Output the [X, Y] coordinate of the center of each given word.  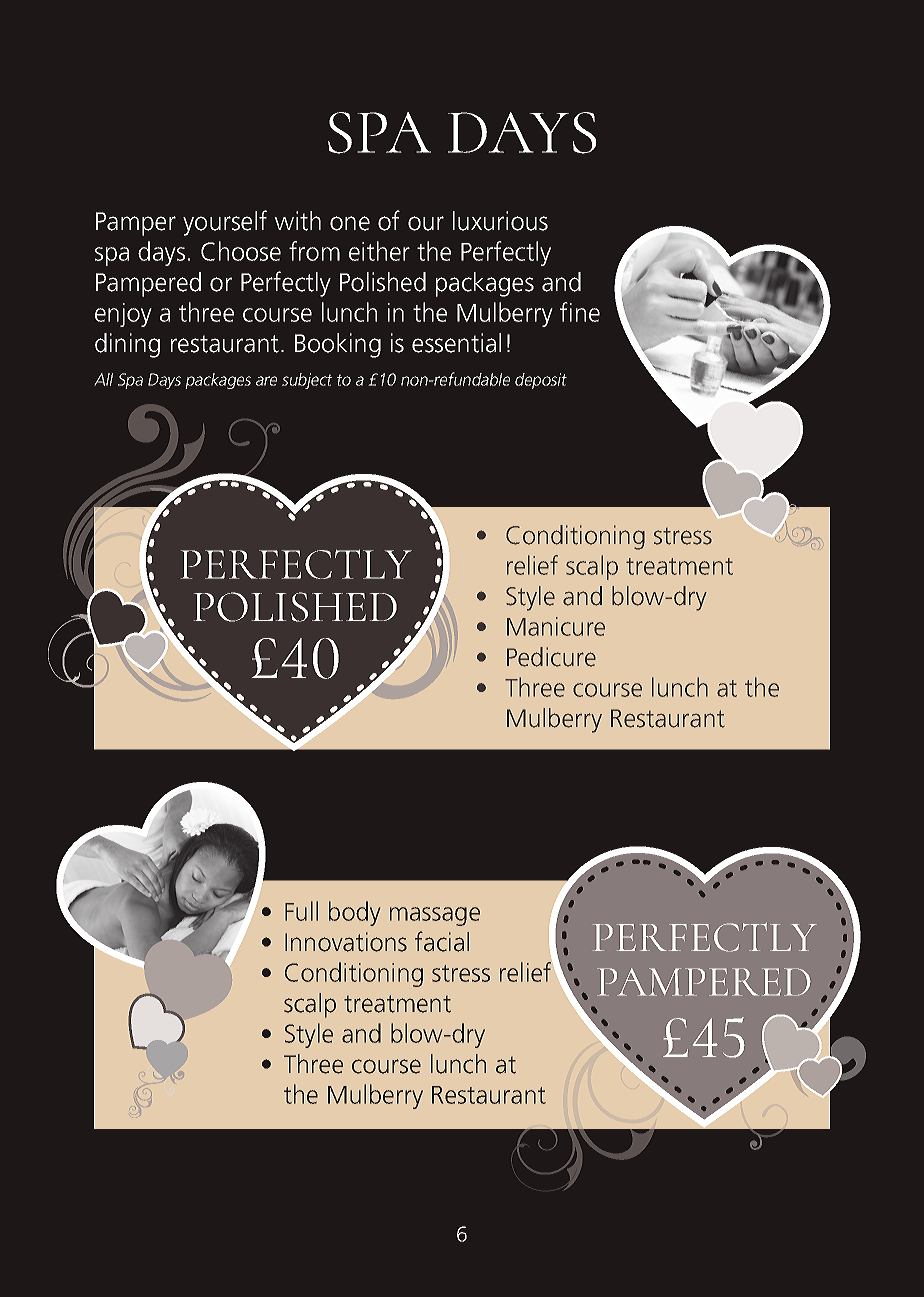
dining [127, 345]
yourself [225, 223]
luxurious [500, 221]
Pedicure [551, 657]
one [350, 223]
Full [301, 911]
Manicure [556, 626]
